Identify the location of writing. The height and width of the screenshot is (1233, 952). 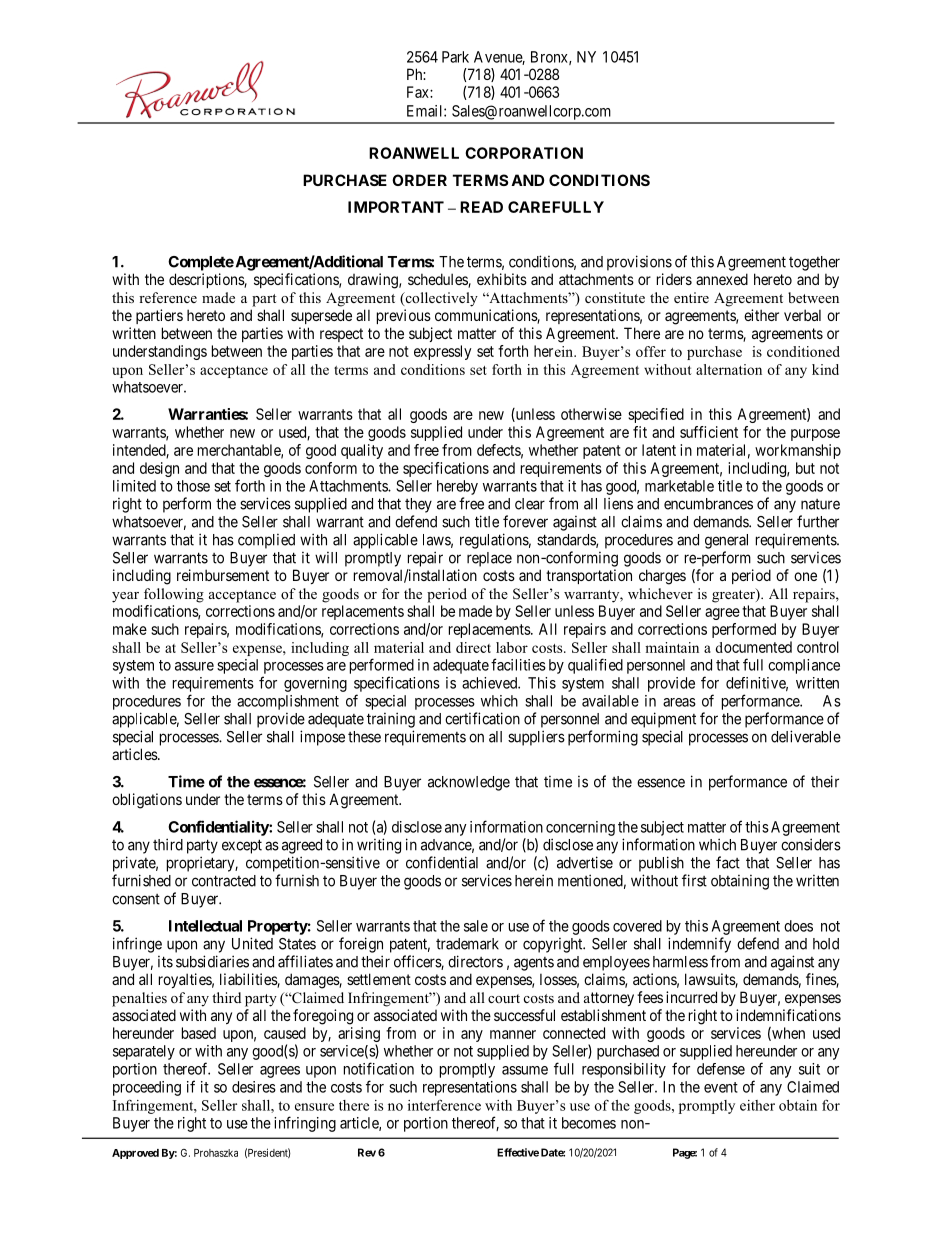
(379, 846).
